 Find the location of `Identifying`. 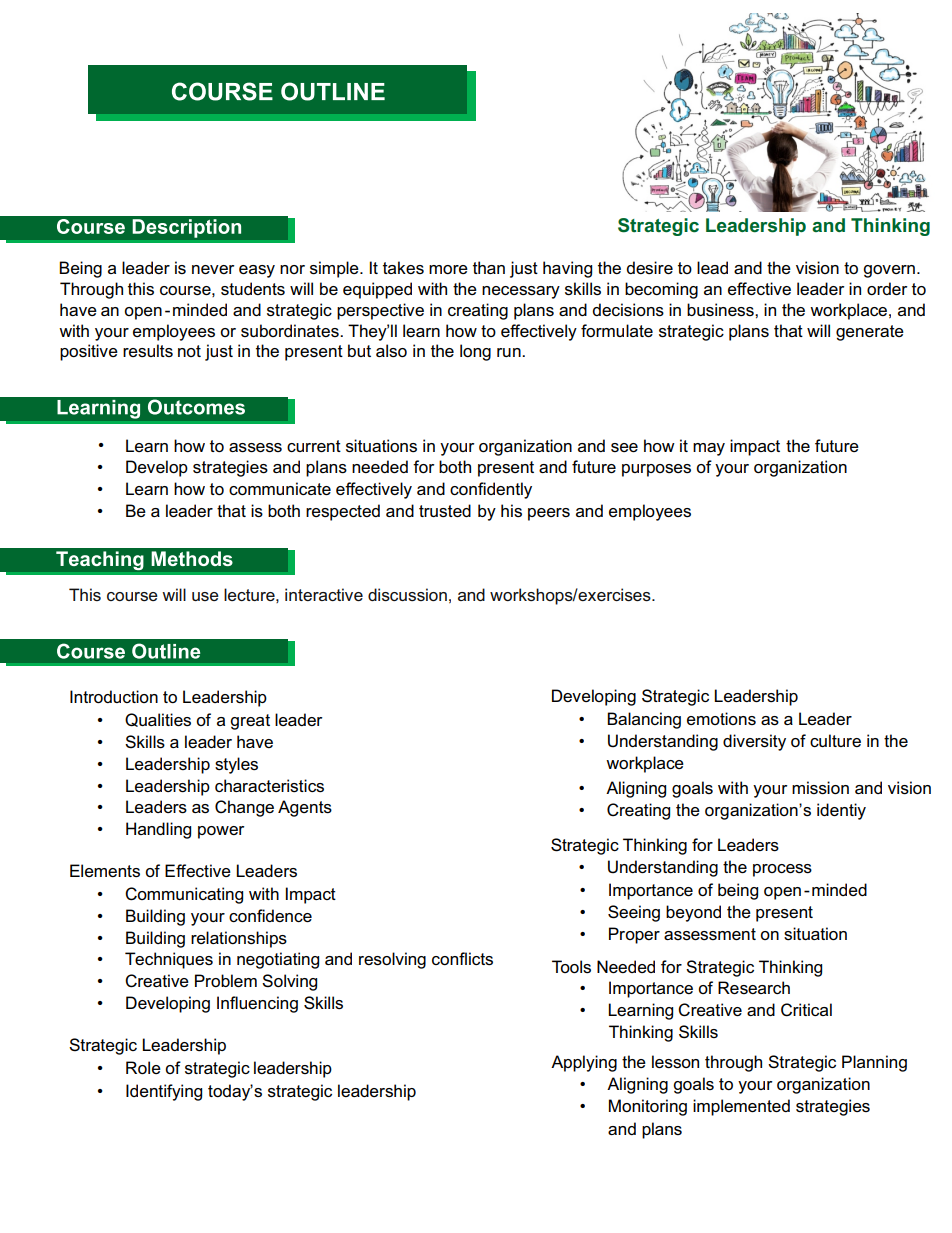

Identifying is located at coordinates (164, 1092).
